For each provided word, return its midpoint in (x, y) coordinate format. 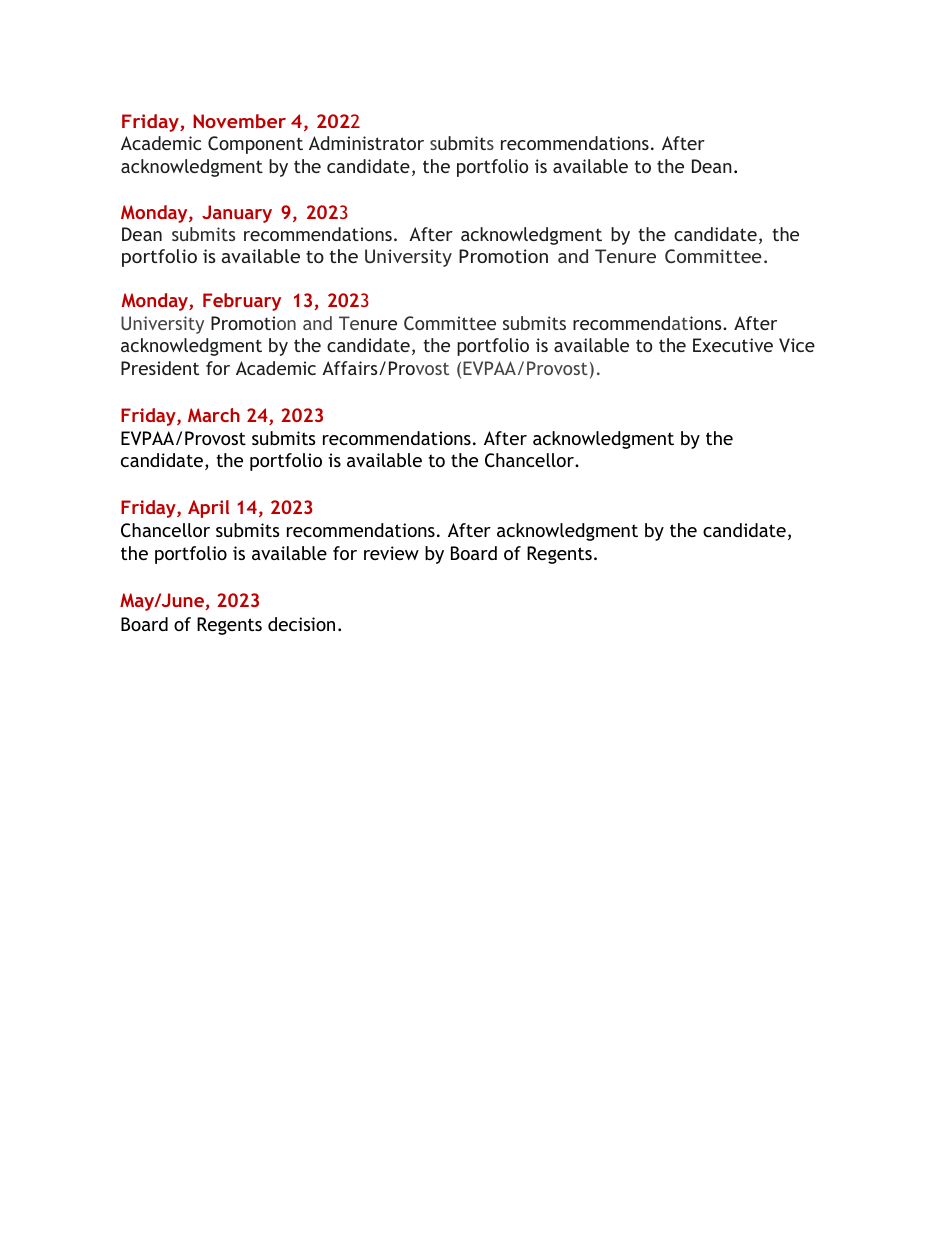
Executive (733, 345)
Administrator (366, 143)
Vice (797, 345)
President (160, 368)
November (239, 121)
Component (255, 145)
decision (301, 624)
